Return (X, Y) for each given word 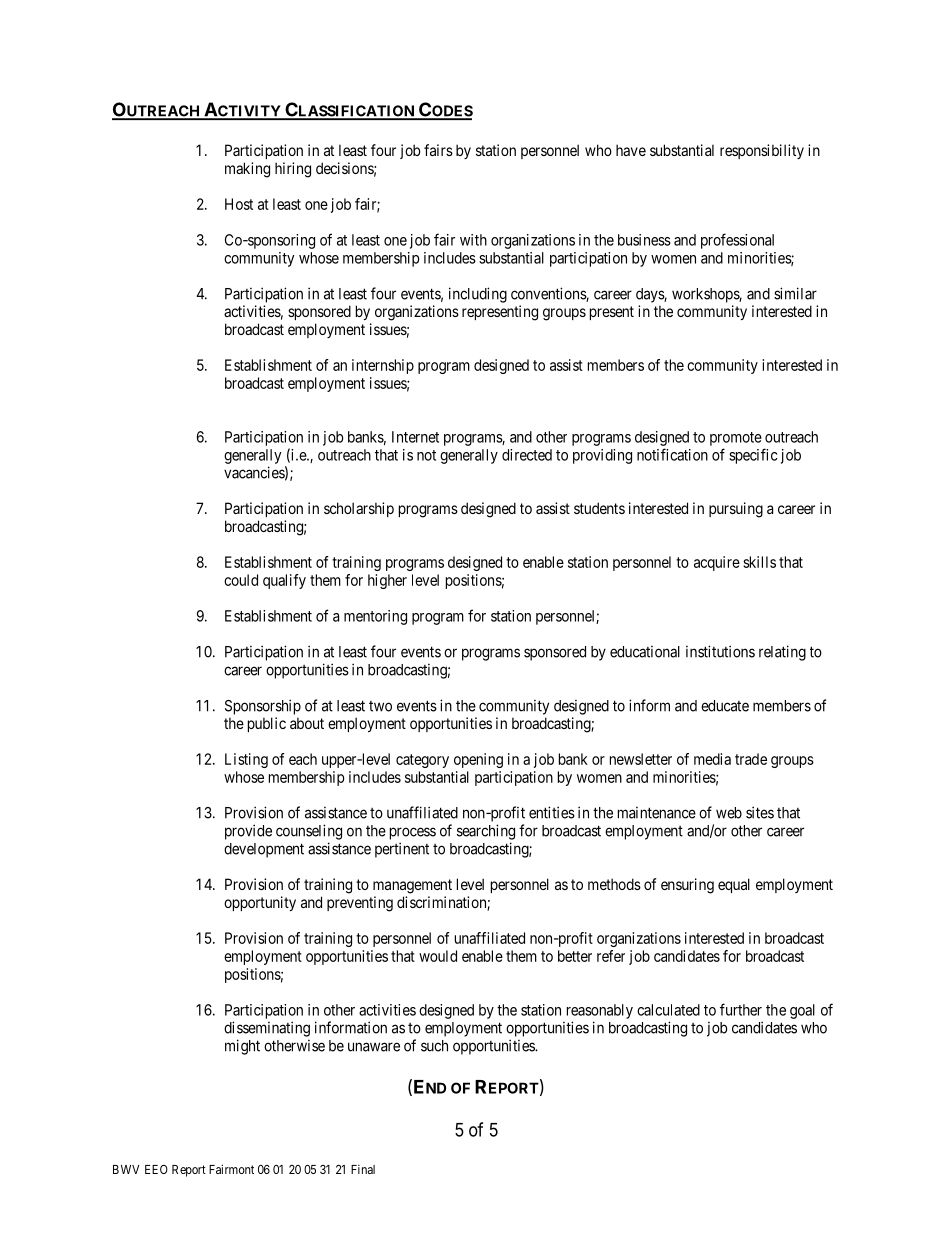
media (712, 759)
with (473, 240)
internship (383, 366)
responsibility (762, 151)
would (438, 956)
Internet (415, 437)
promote (736, 439)
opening (478, 760)
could (241, 580)
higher (387, 581)
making (247, 170)
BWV (126, 1169)
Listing (246, 760)
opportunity (260, 903)
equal (734, 885)
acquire (717, 563)
